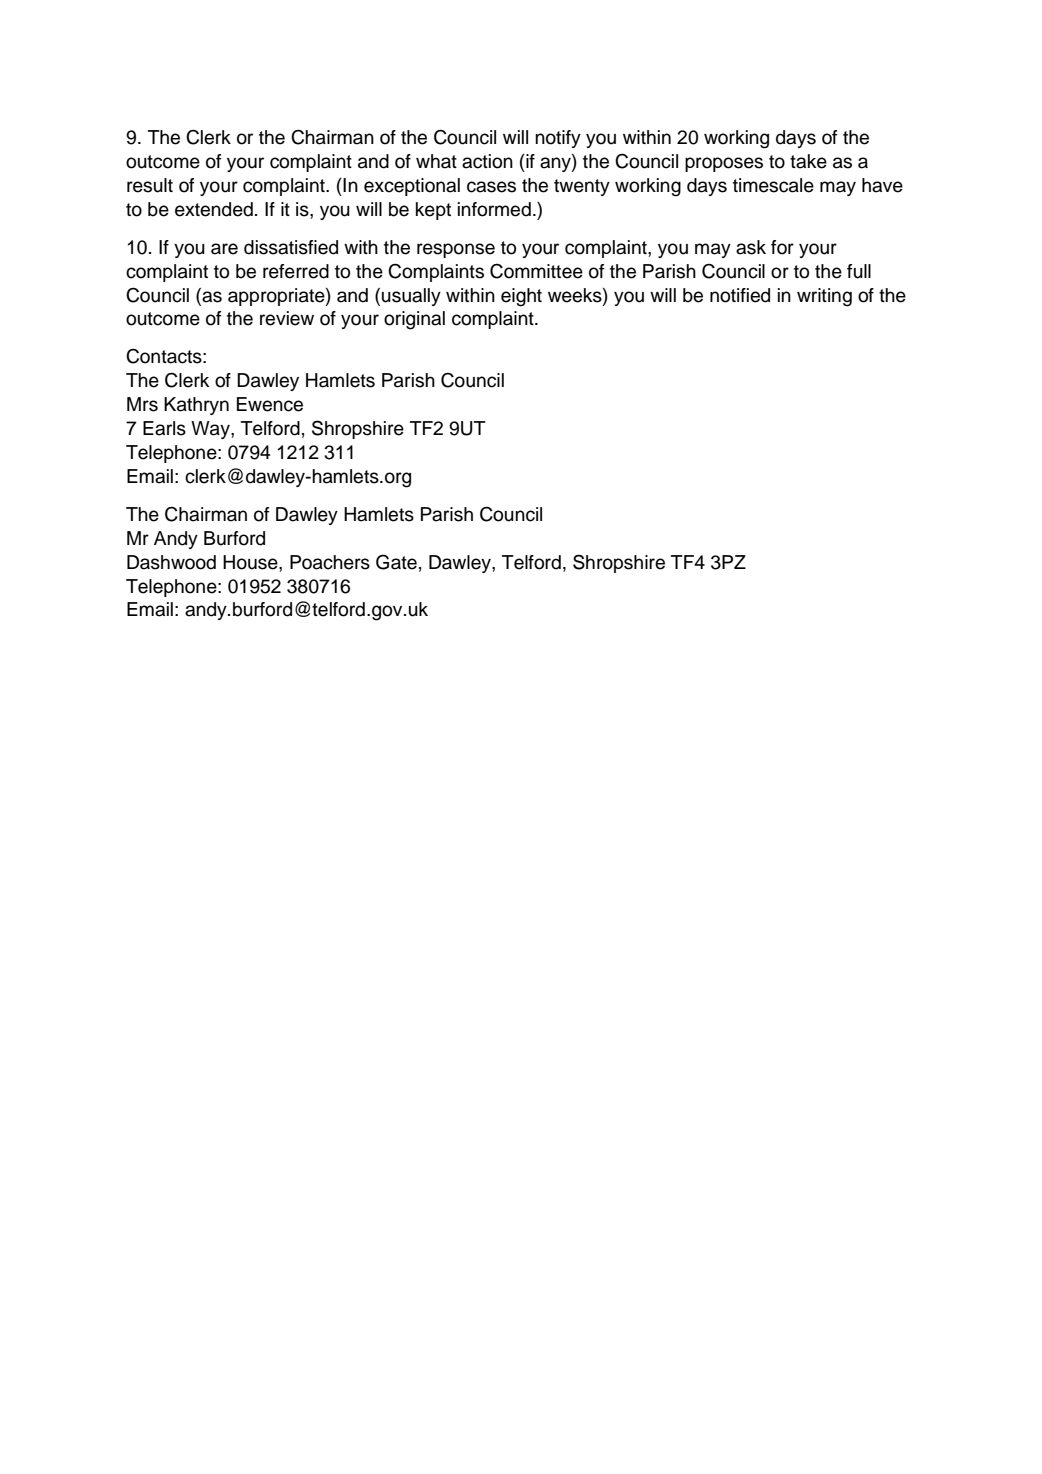  I want to click on review, so click(287, 318).
